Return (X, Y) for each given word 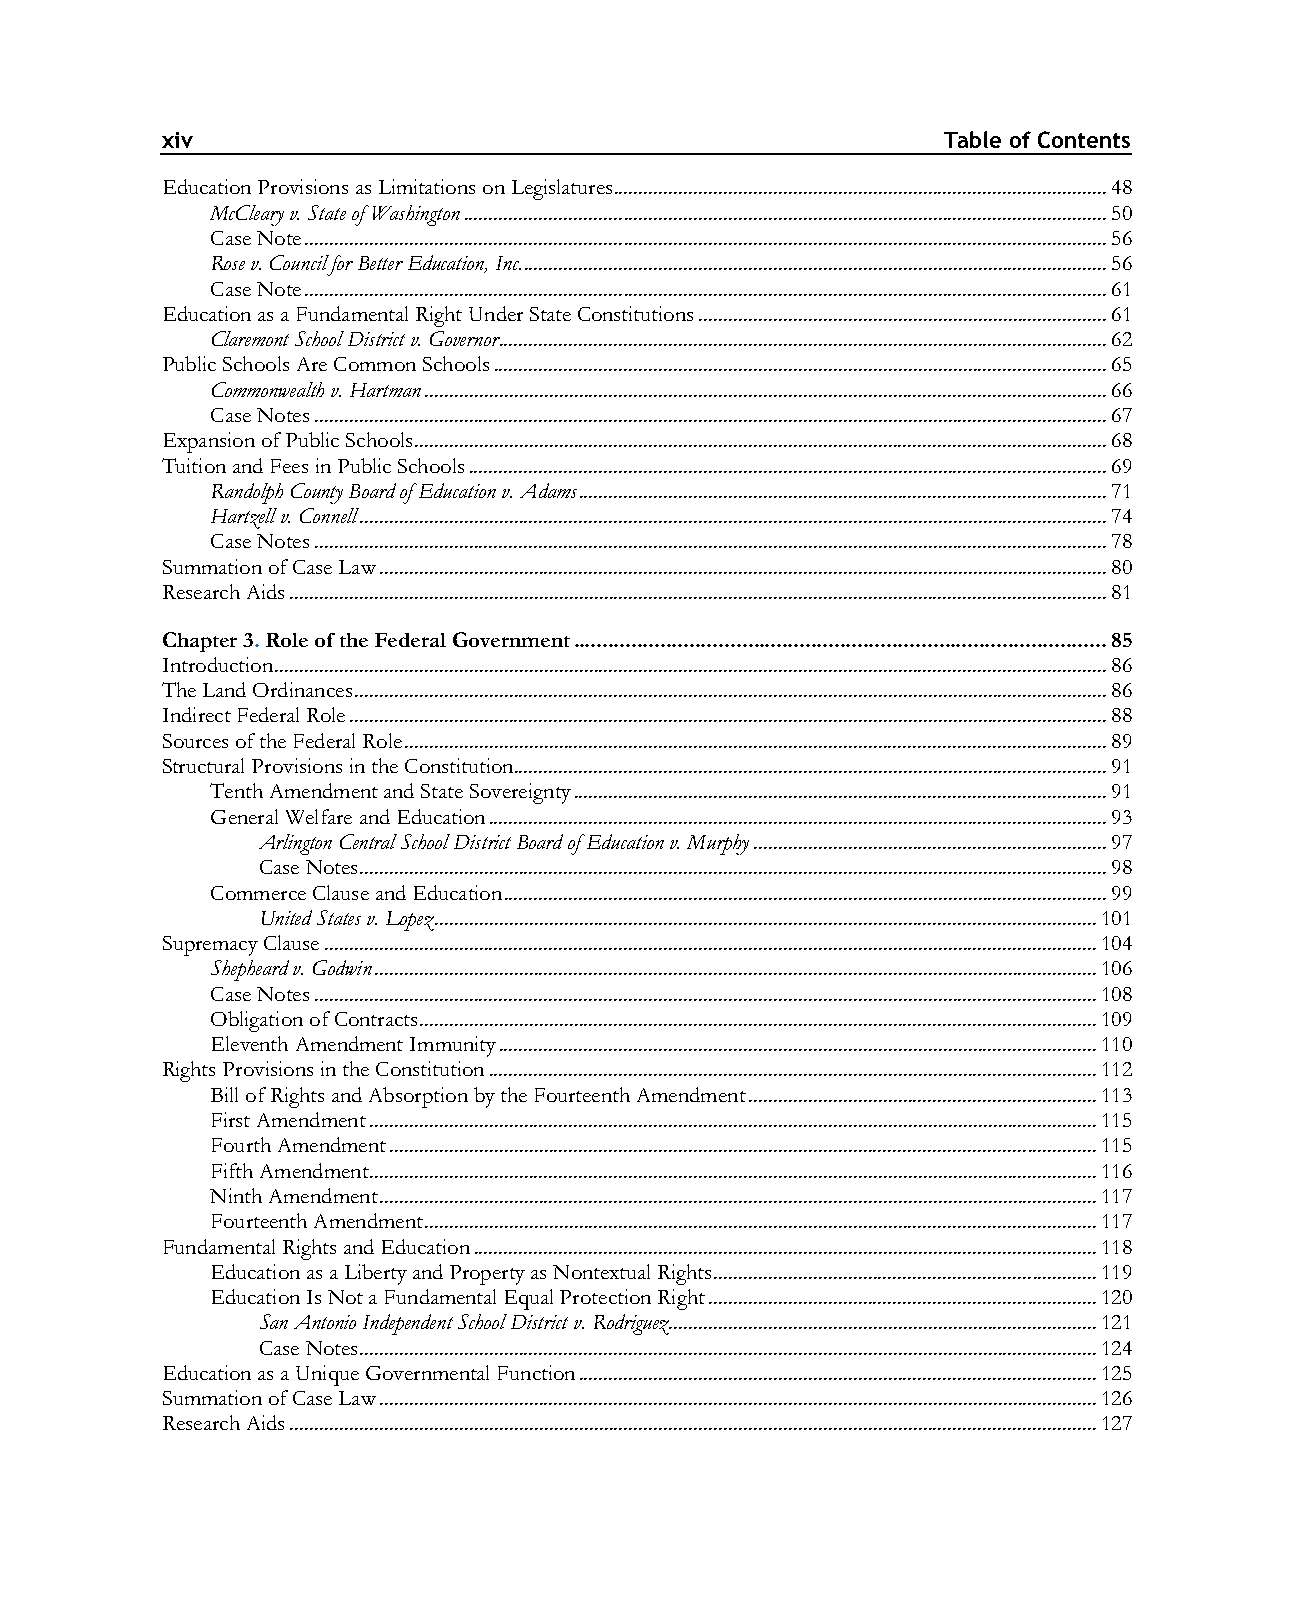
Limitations (427, 186)
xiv (177, 140)
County (317, 493)
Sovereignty (520, 793)
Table (972, 139)
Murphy (718, 844)
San (274, 1321)
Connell (330, 515)
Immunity (453, 1046)
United (287, 917)
